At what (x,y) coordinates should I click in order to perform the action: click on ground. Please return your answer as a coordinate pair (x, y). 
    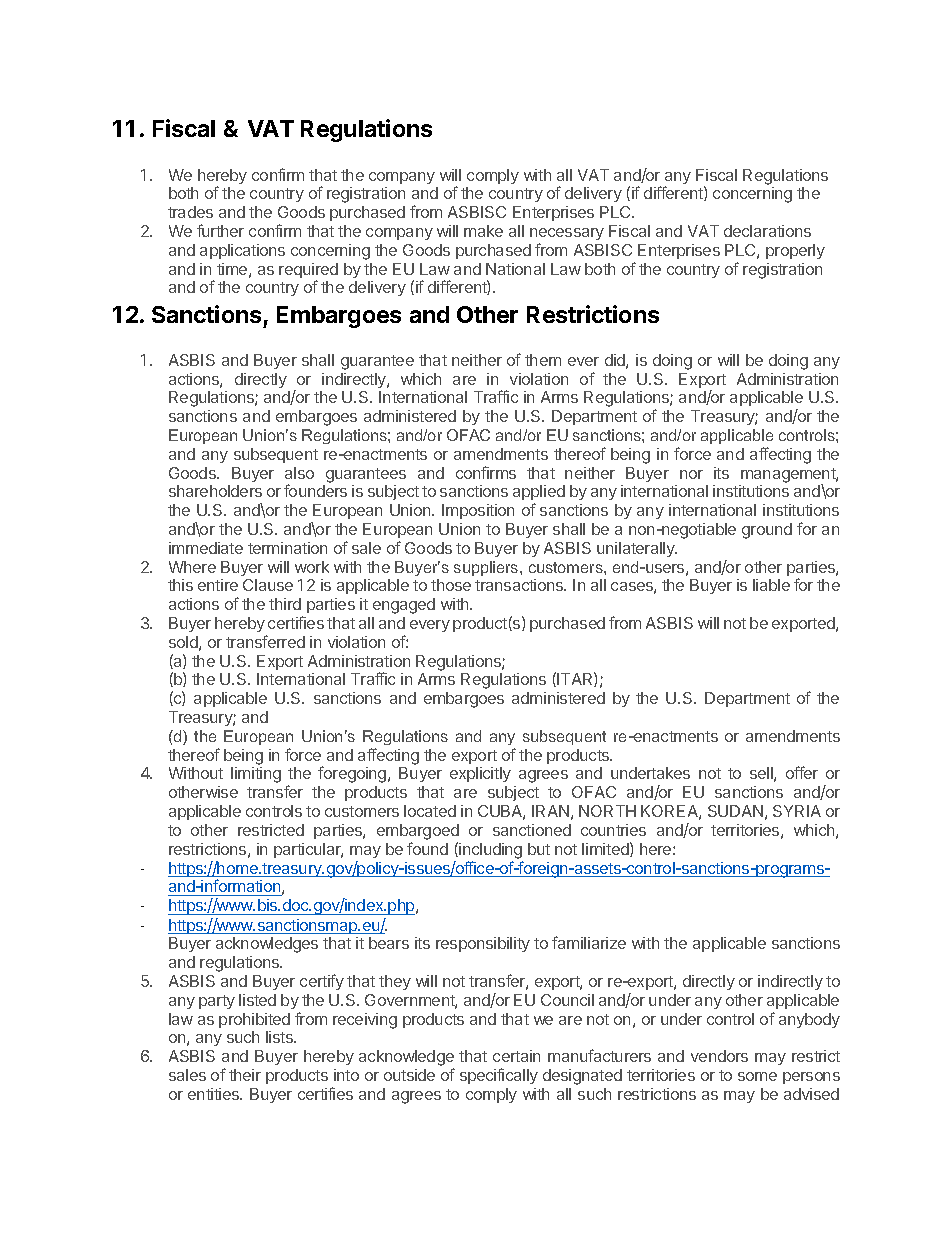
    Looking at the image, I should click on (767, 531).
